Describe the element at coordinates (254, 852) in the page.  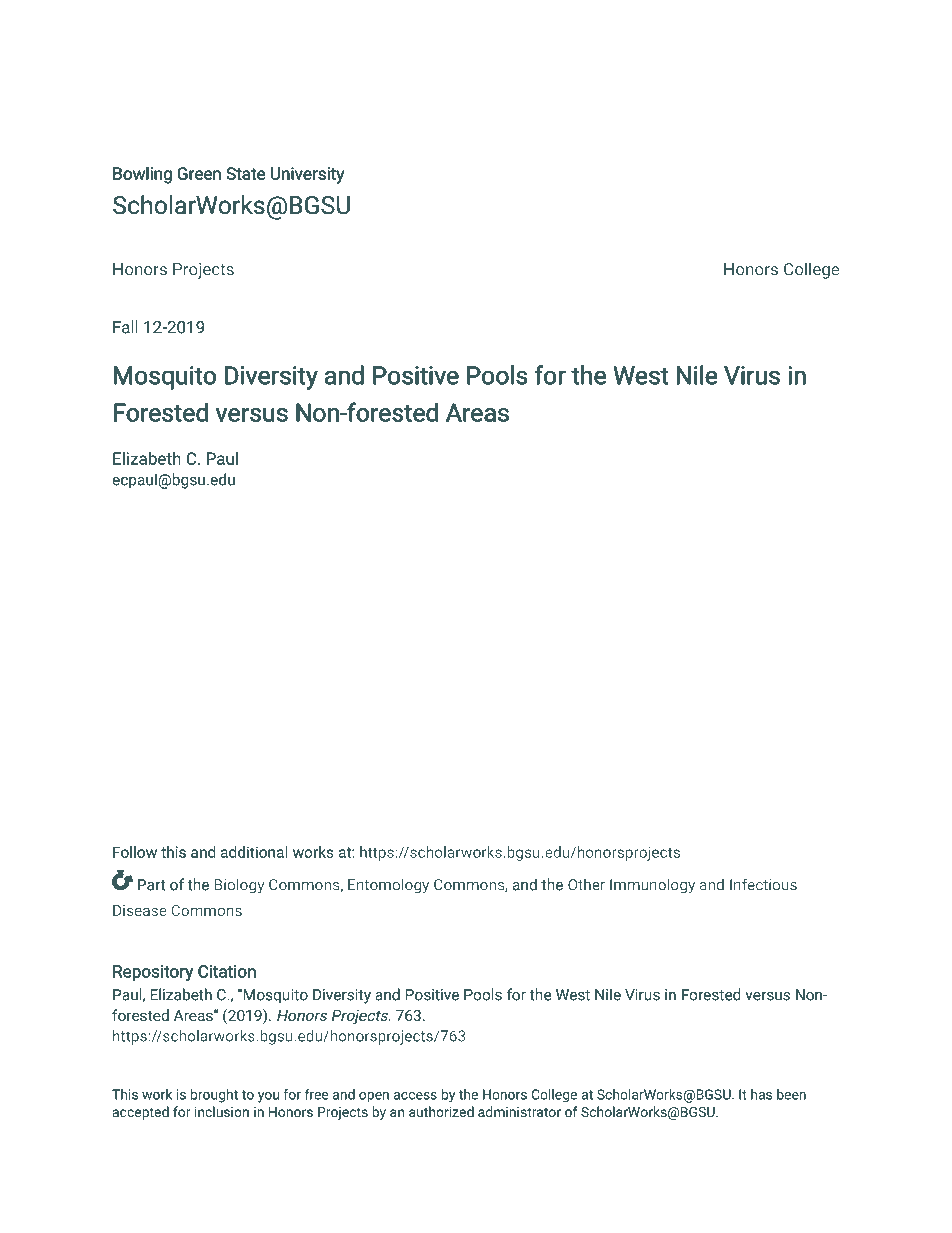
I see `additional` at that location.
